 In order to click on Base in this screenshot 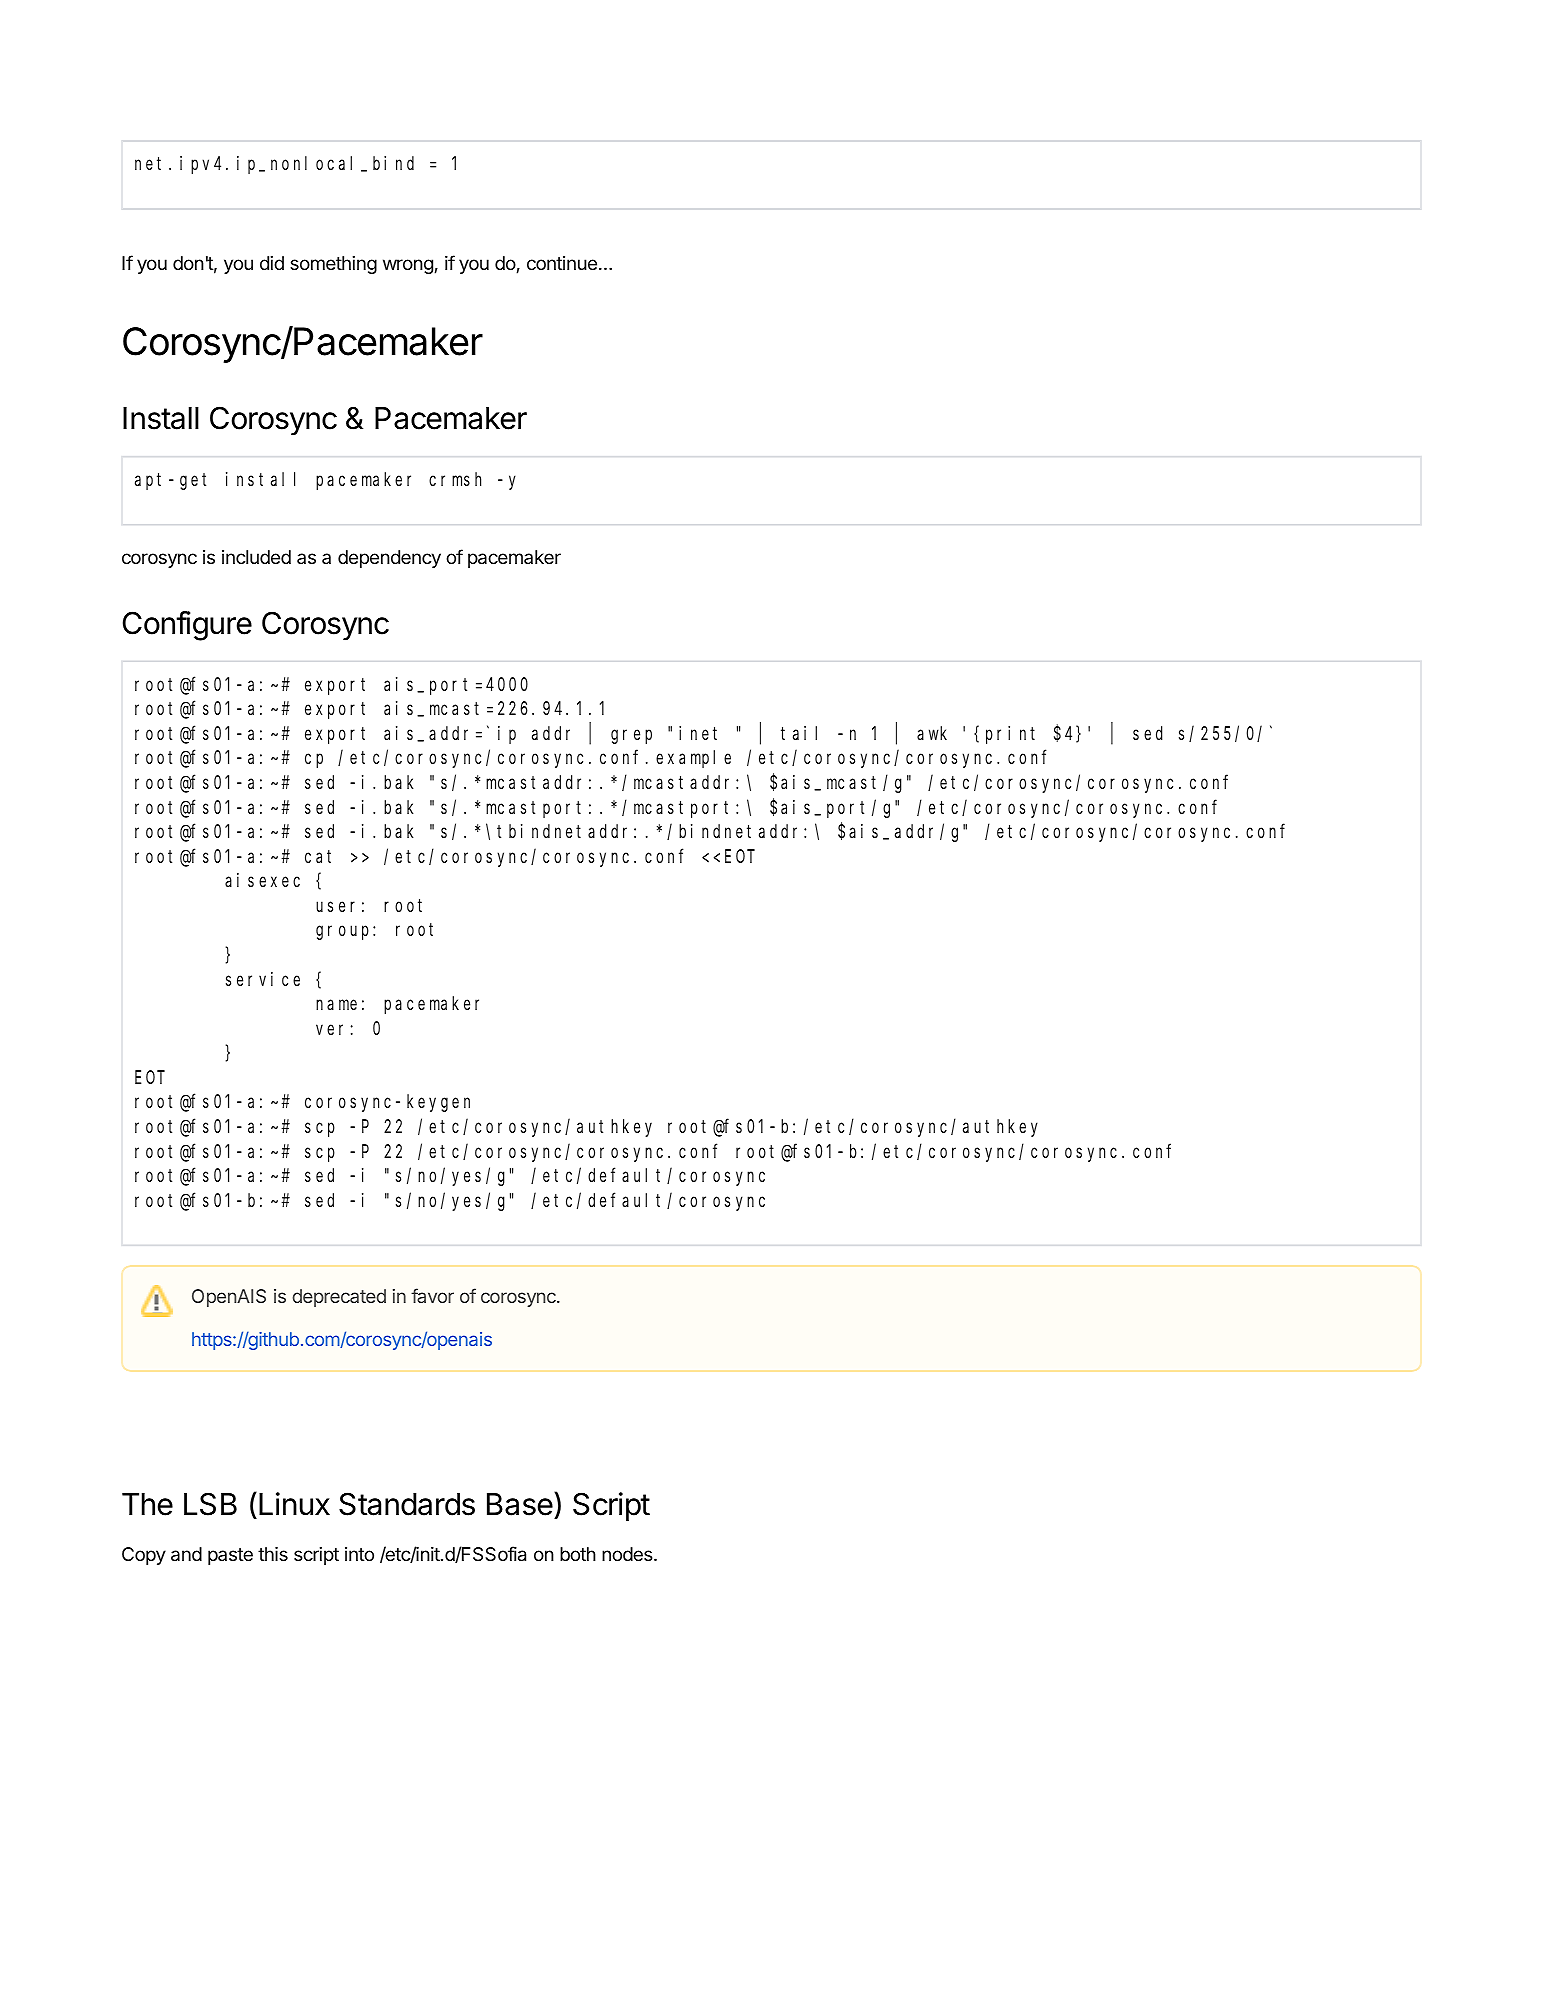, I will do `click(520, 1504)`.
